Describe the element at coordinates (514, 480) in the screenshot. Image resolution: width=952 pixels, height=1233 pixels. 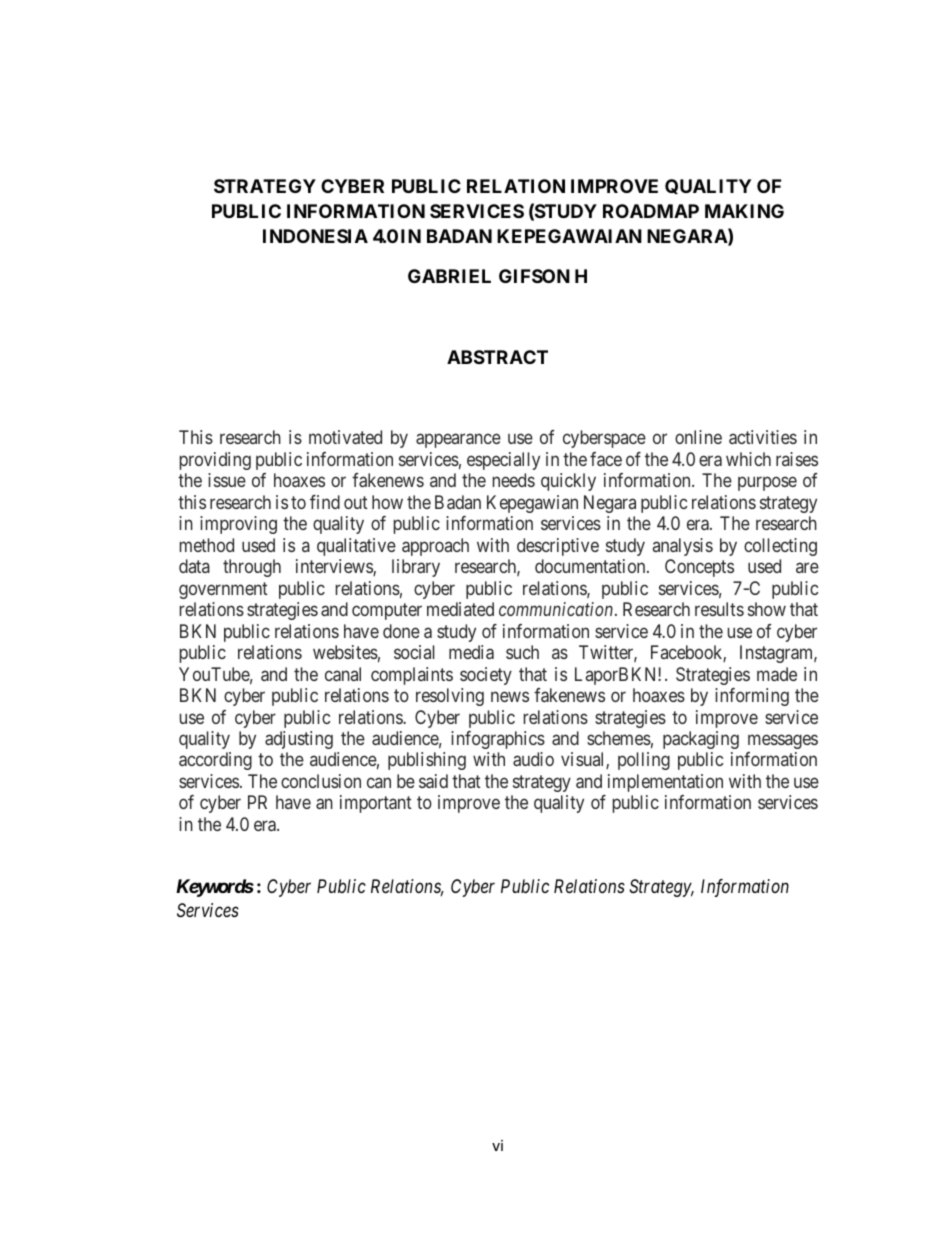
I see `needs` at that location.
